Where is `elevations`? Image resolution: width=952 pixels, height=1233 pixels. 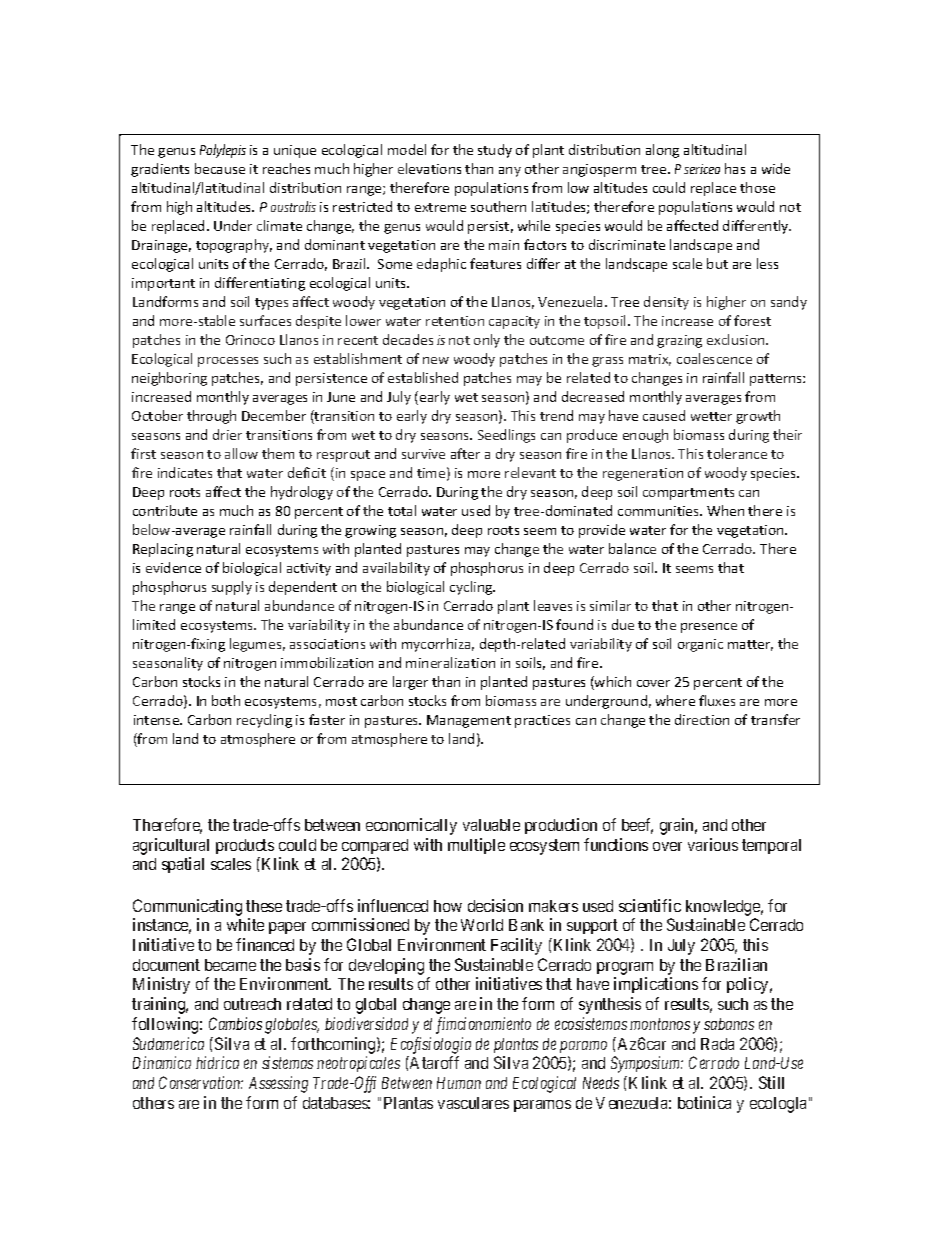 elevations is located at coordinates (429, 168).
